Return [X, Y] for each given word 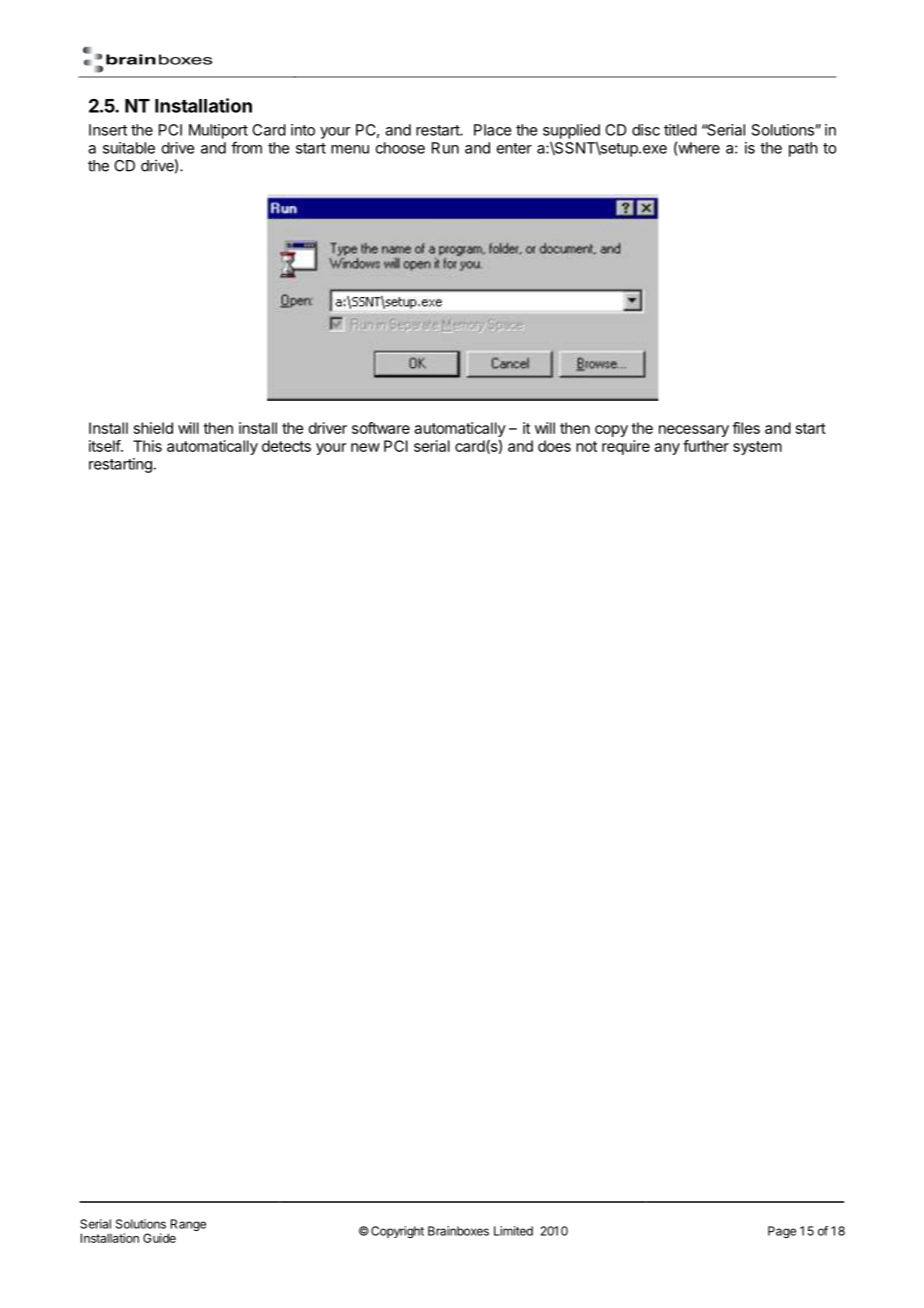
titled [680, 130]
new [365, 447]
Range [187, 1226]
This [147, 446]
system [757, 448]
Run [445, 148]
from [246, 147]
